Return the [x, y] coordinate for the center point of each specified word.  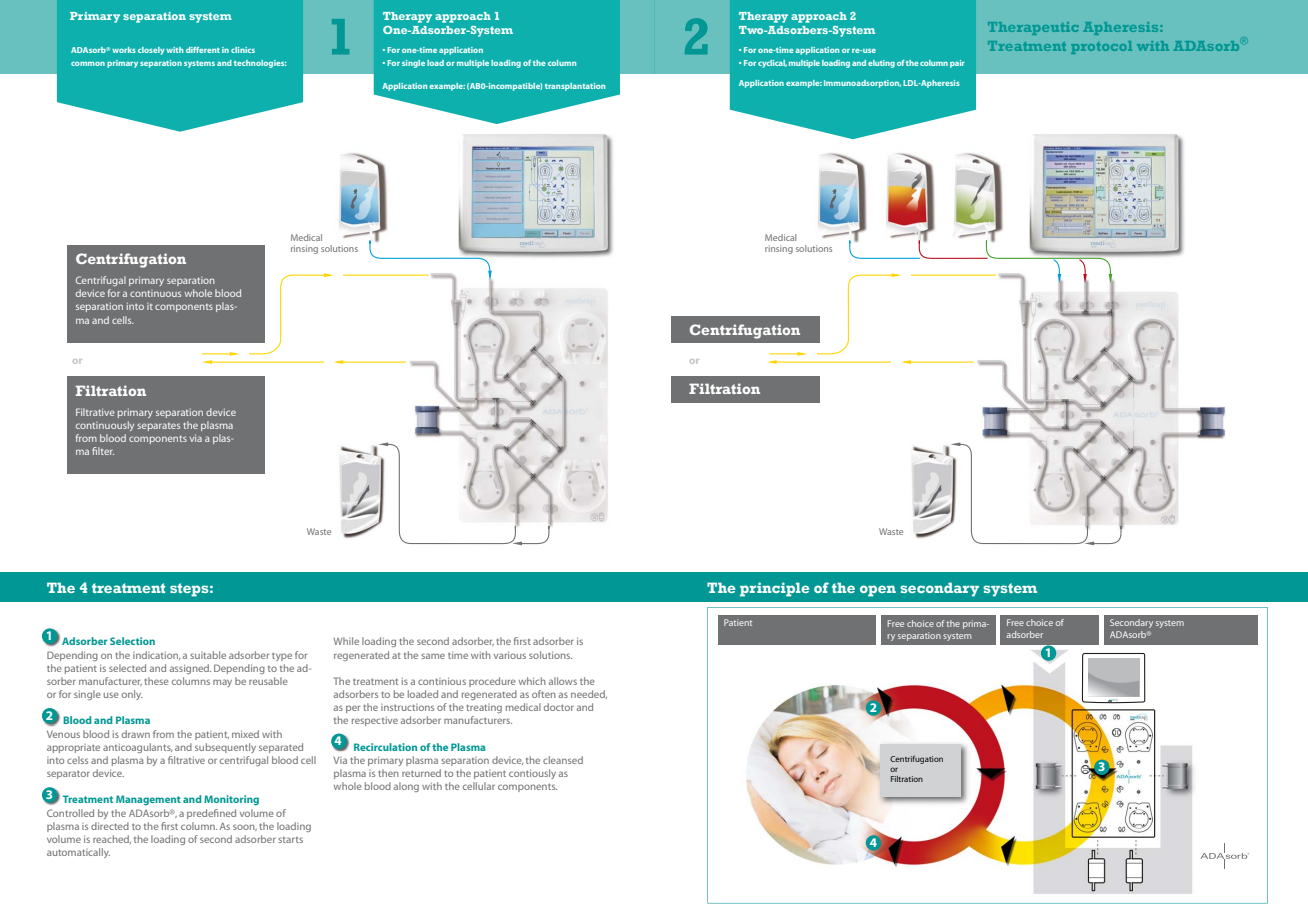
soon [245, 827]
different [203, 50]
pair [957, 64]
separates [158, 427]
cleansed [563, 760]
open [878, 591]
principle [774, 589]
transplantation [575, 87]
